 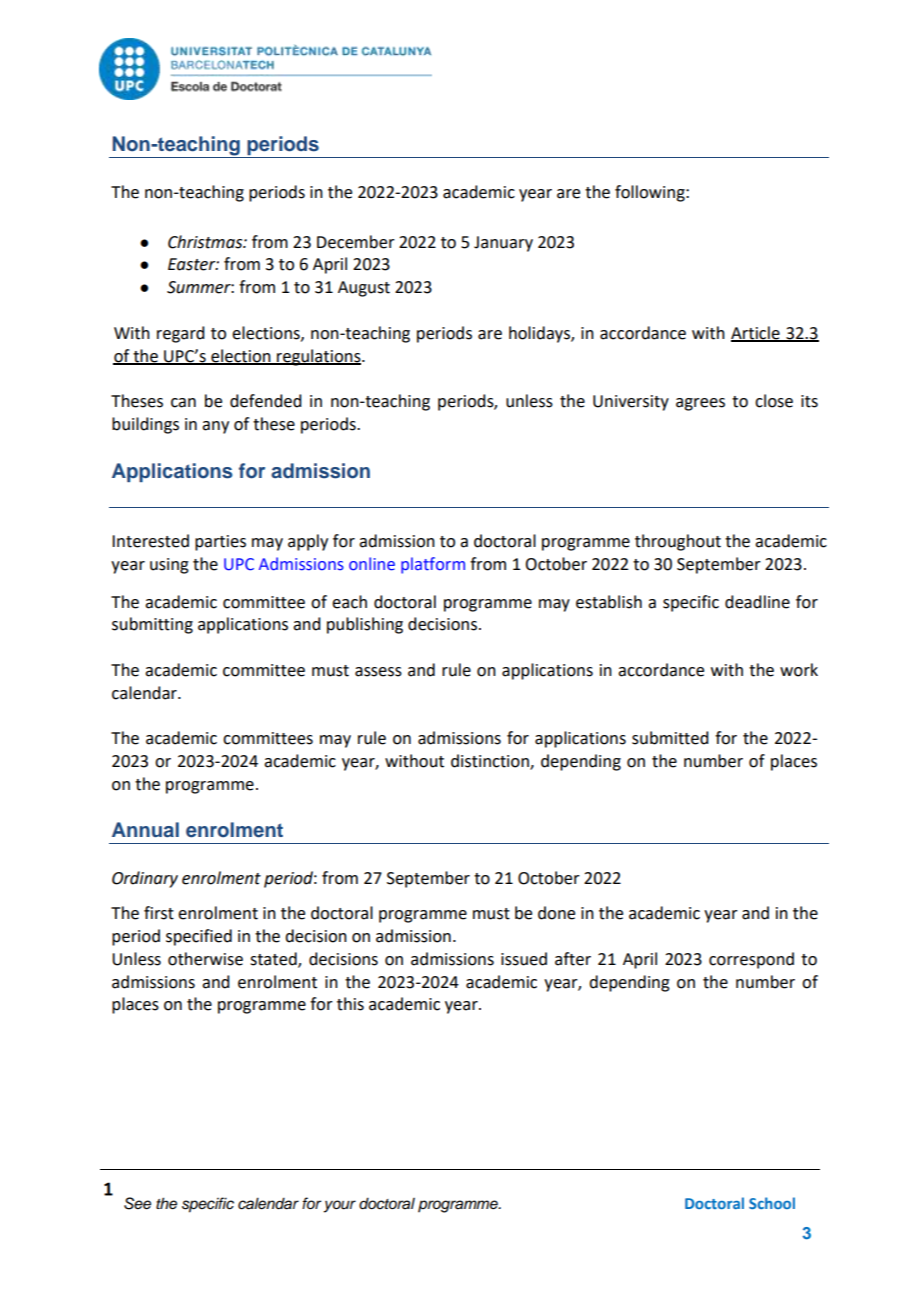 What do you see at coordinates (700, 404) in the page?
I see `agrees` at bounding box center [700, 404].
